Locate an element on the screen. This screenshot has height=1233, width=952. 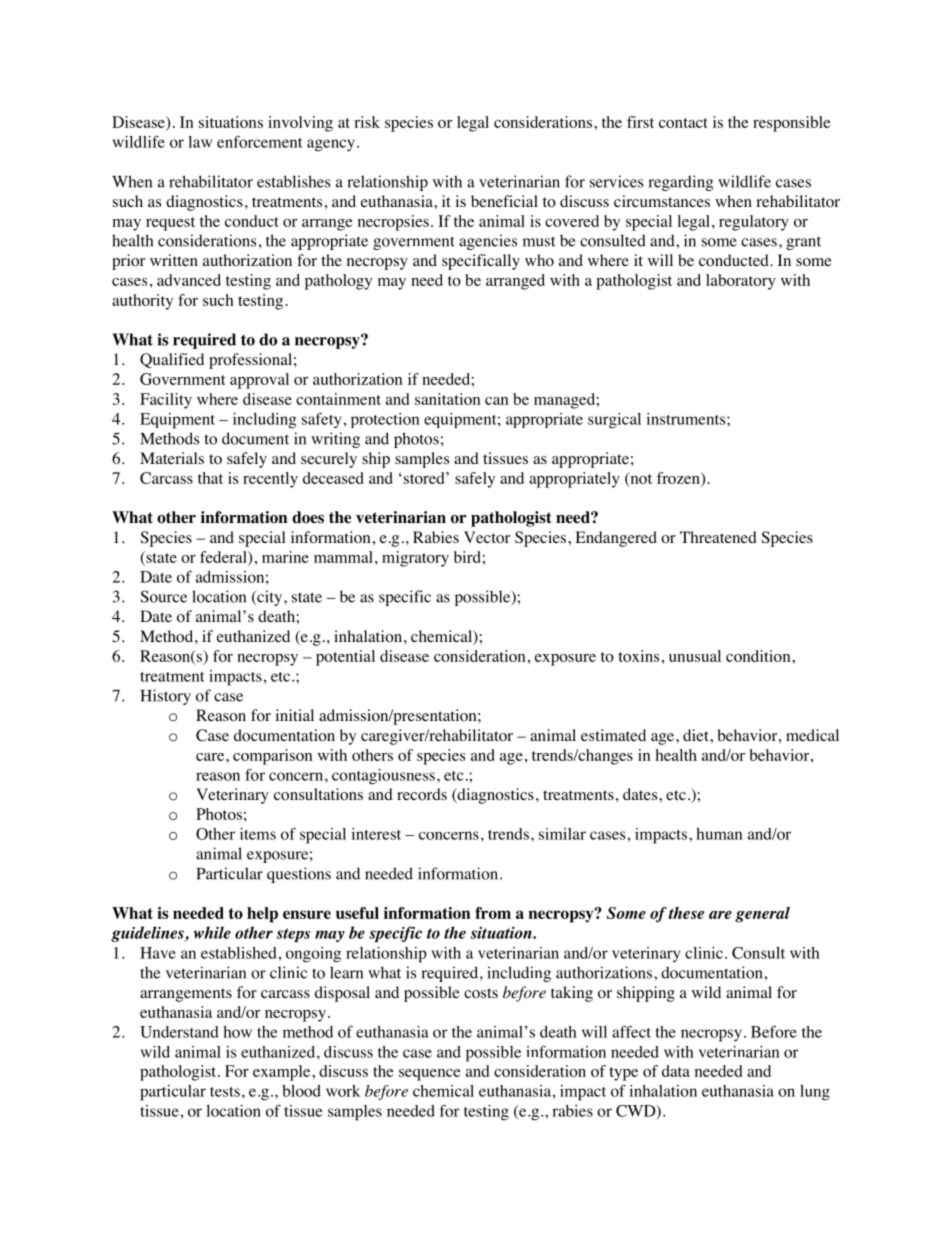
condition is located at coordinates (759, 656).
